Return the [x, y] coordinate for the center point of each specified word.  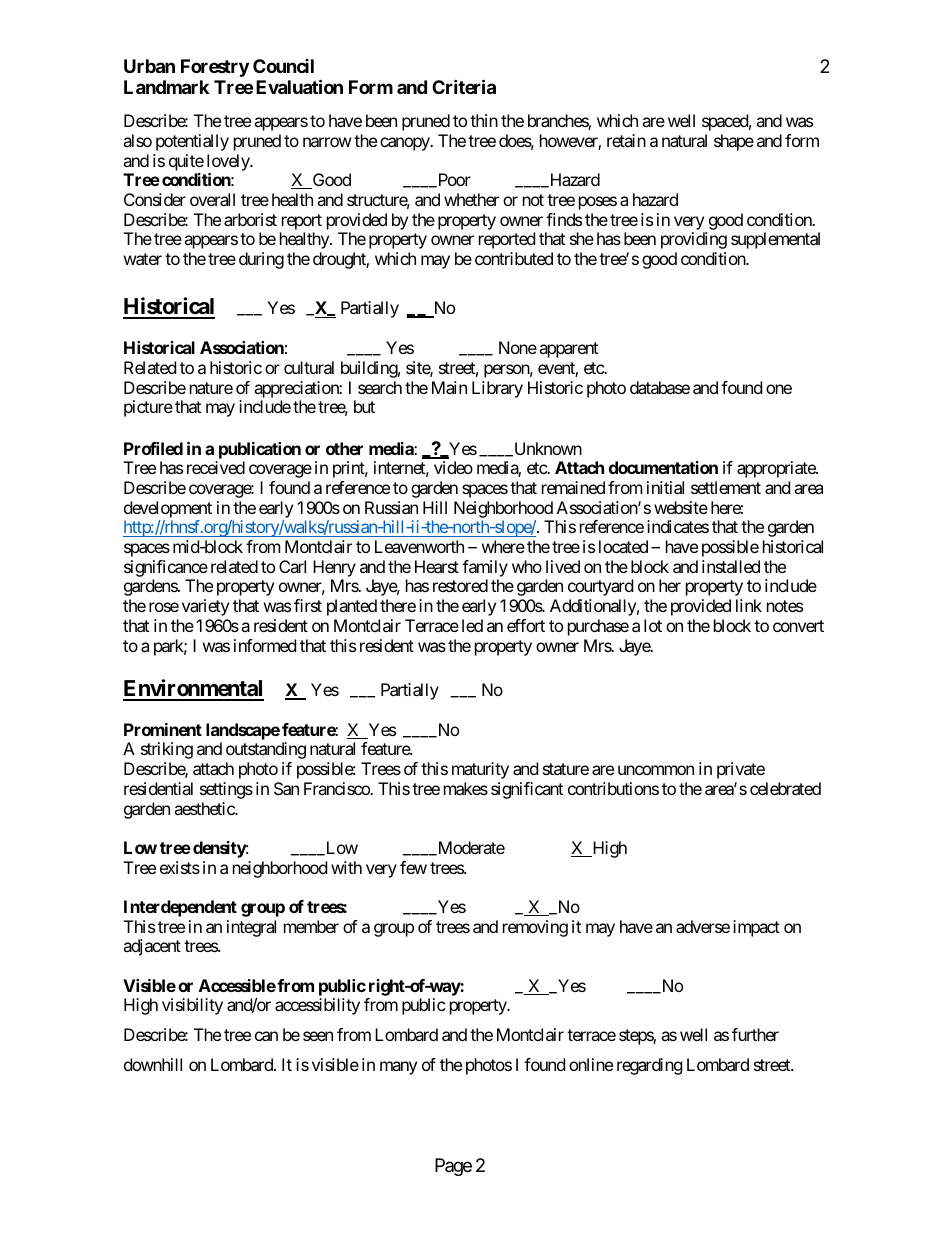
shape [734, 142]
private [741, 770]
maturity [480, 770]
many [398, 1068]
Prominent [163, 729]
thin [484, 120]
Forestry [215, 68]
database [660, 387]
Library [497, 389]
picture [148, 408]
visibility [192, 1006]
